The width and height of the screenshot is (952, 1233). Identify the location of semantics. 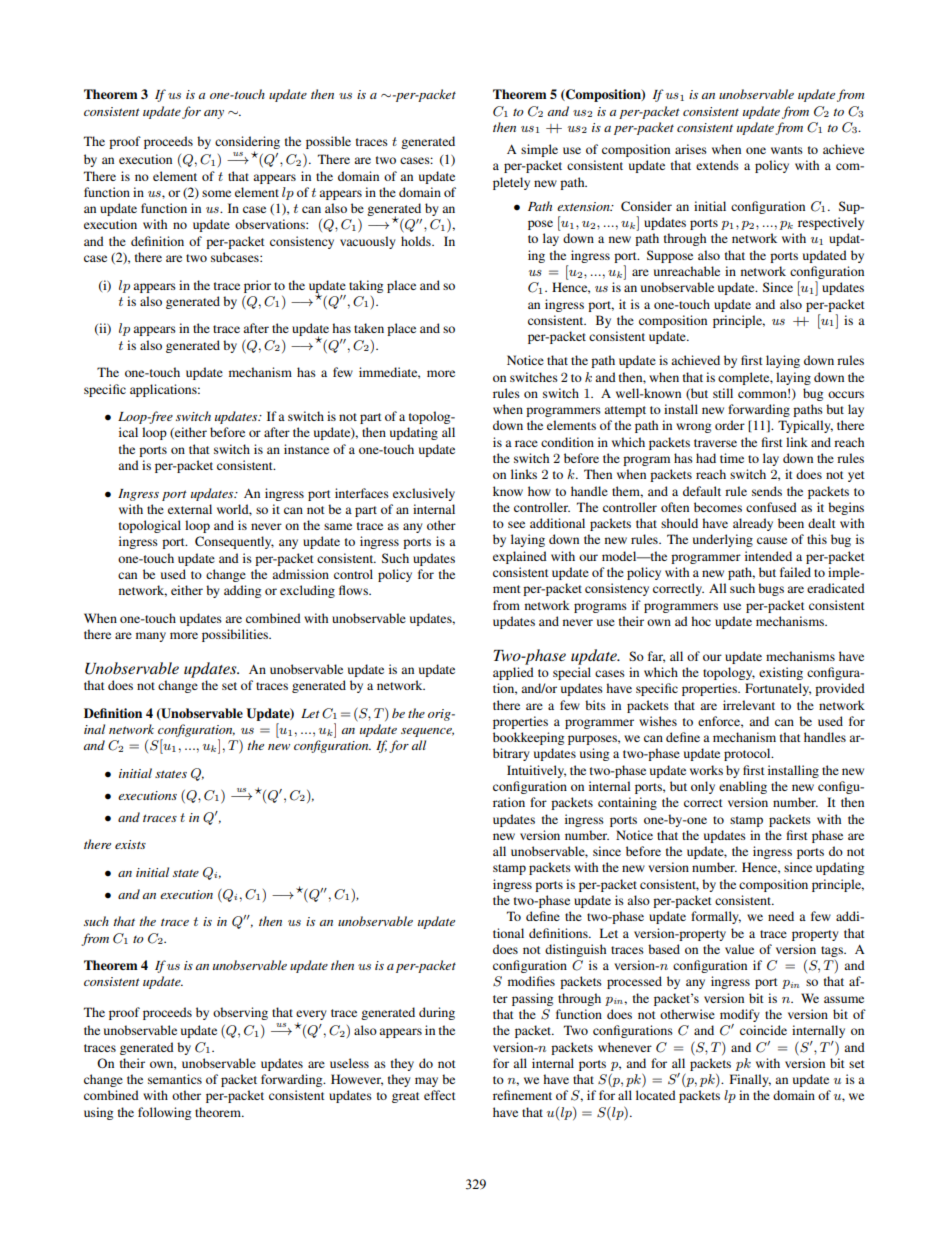
(175, 1079).
